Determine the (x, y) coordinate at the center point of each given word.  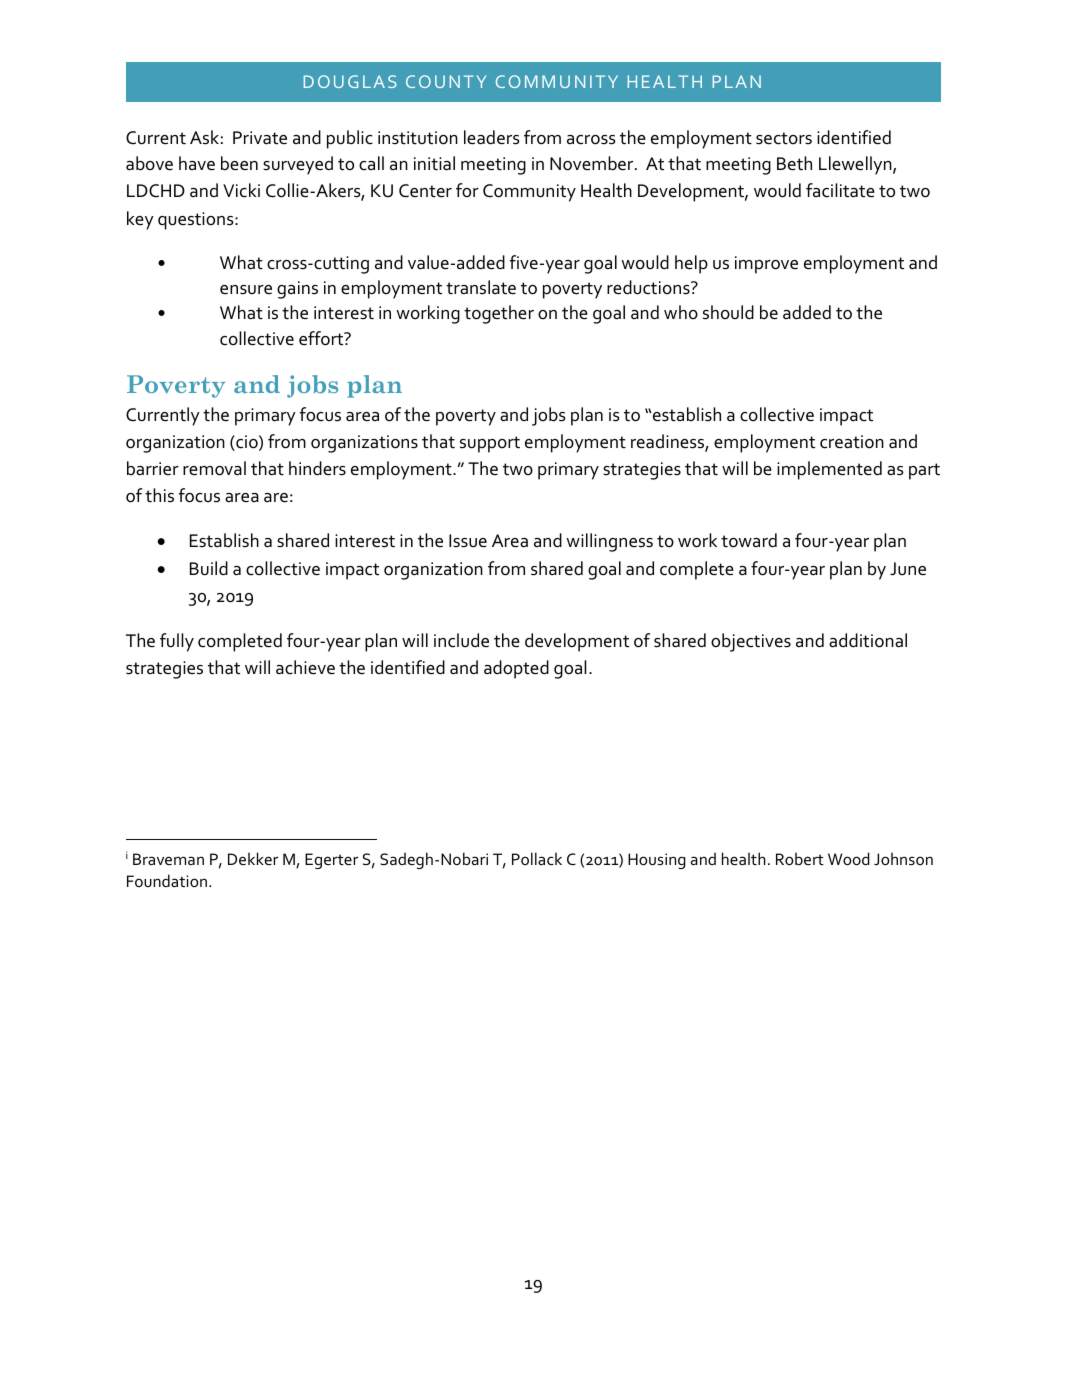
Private (260, 138)
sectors (784, 138)
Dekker (253, 858)
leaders (492, 137)
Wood (849, 858)
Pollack (537, 858)
